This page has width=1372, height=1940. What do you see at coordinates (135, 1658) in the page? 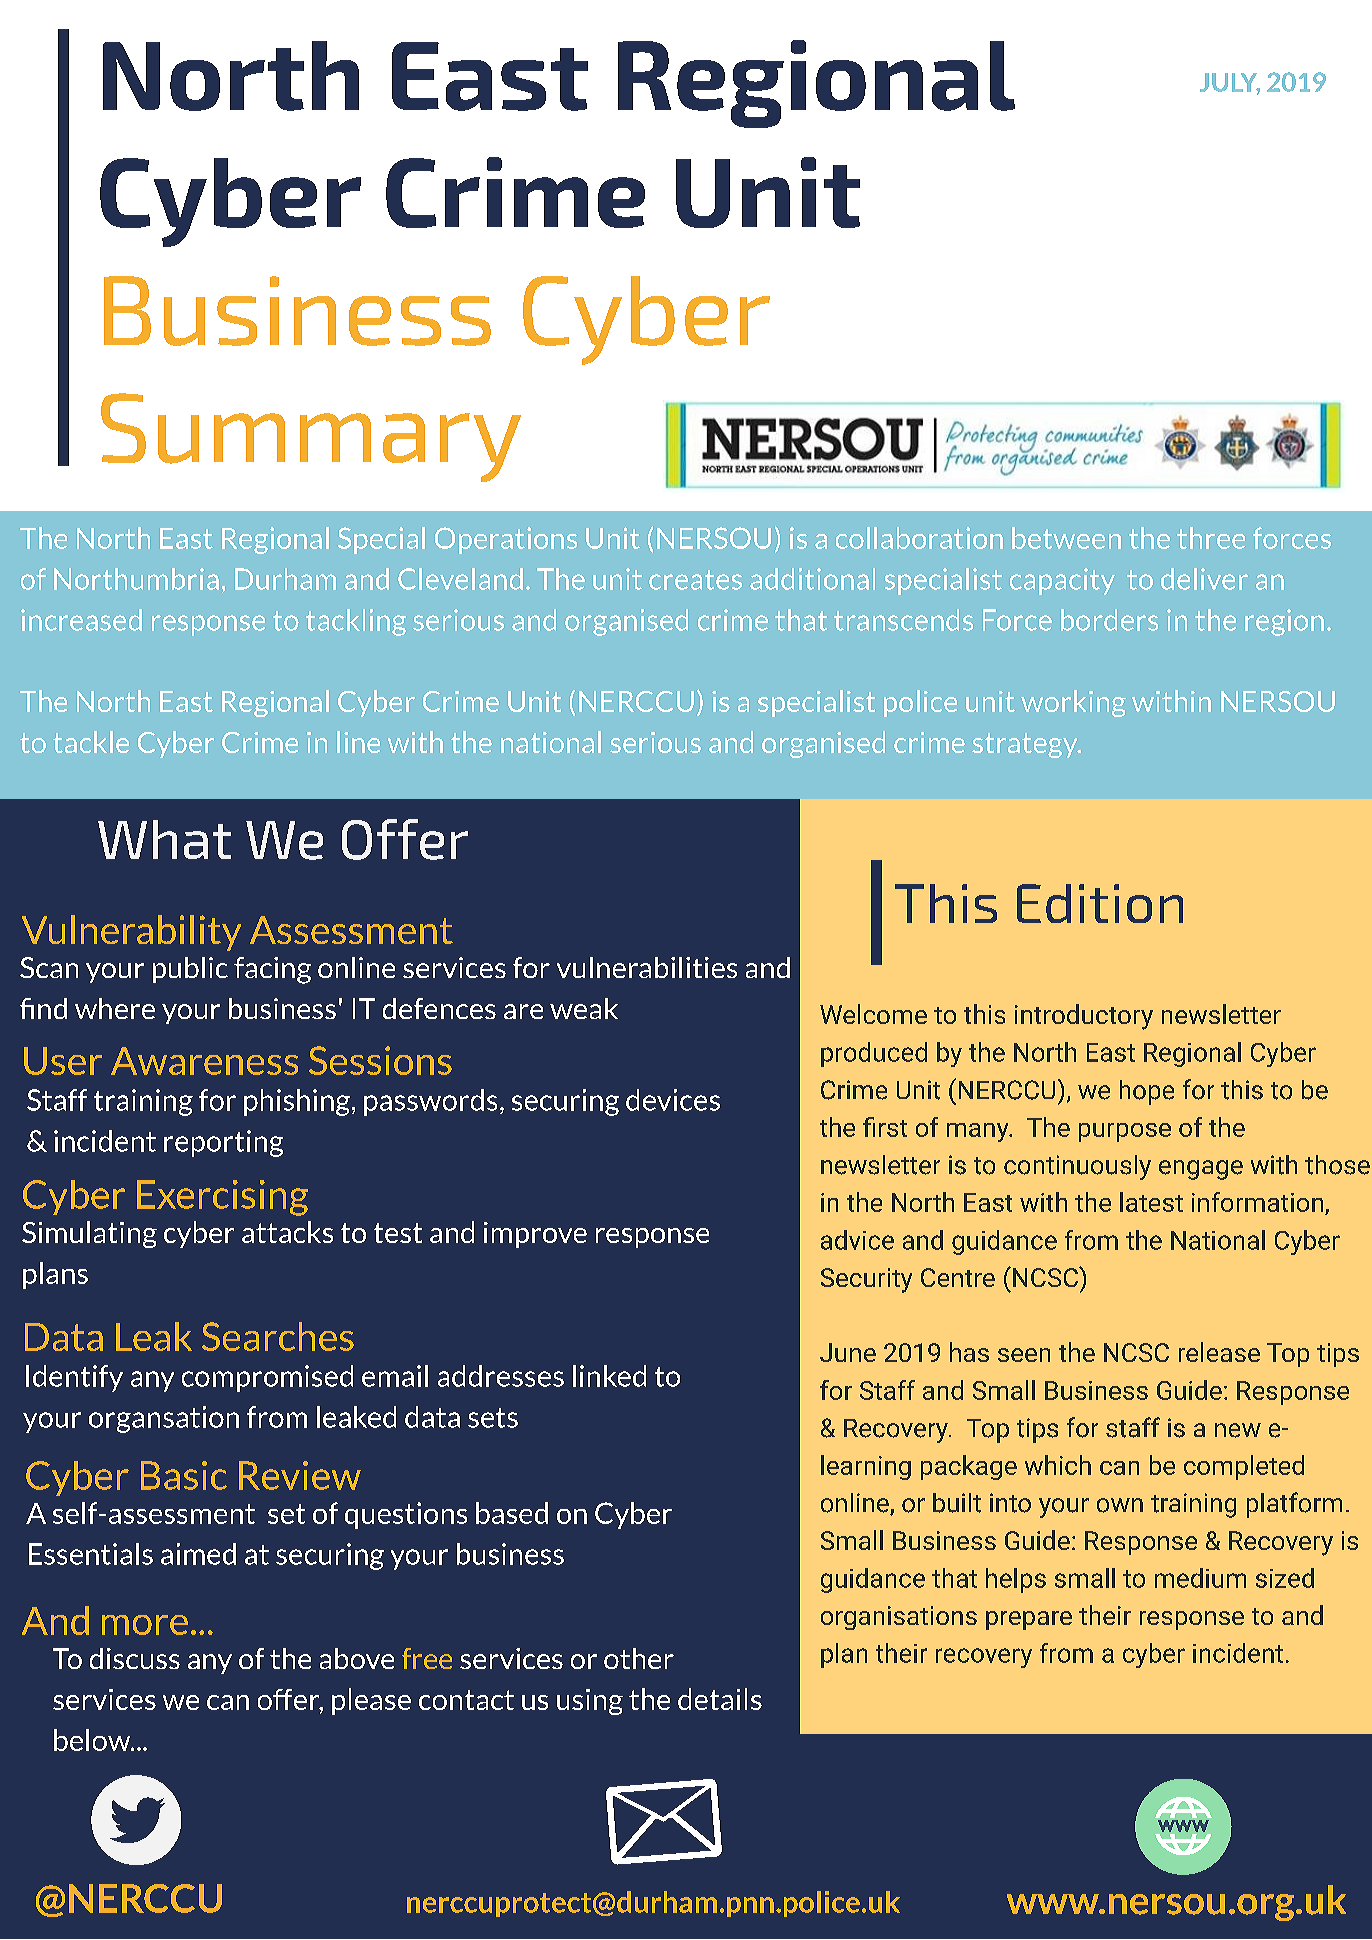
I see `discuss` at bounding box center [135, 1658].
